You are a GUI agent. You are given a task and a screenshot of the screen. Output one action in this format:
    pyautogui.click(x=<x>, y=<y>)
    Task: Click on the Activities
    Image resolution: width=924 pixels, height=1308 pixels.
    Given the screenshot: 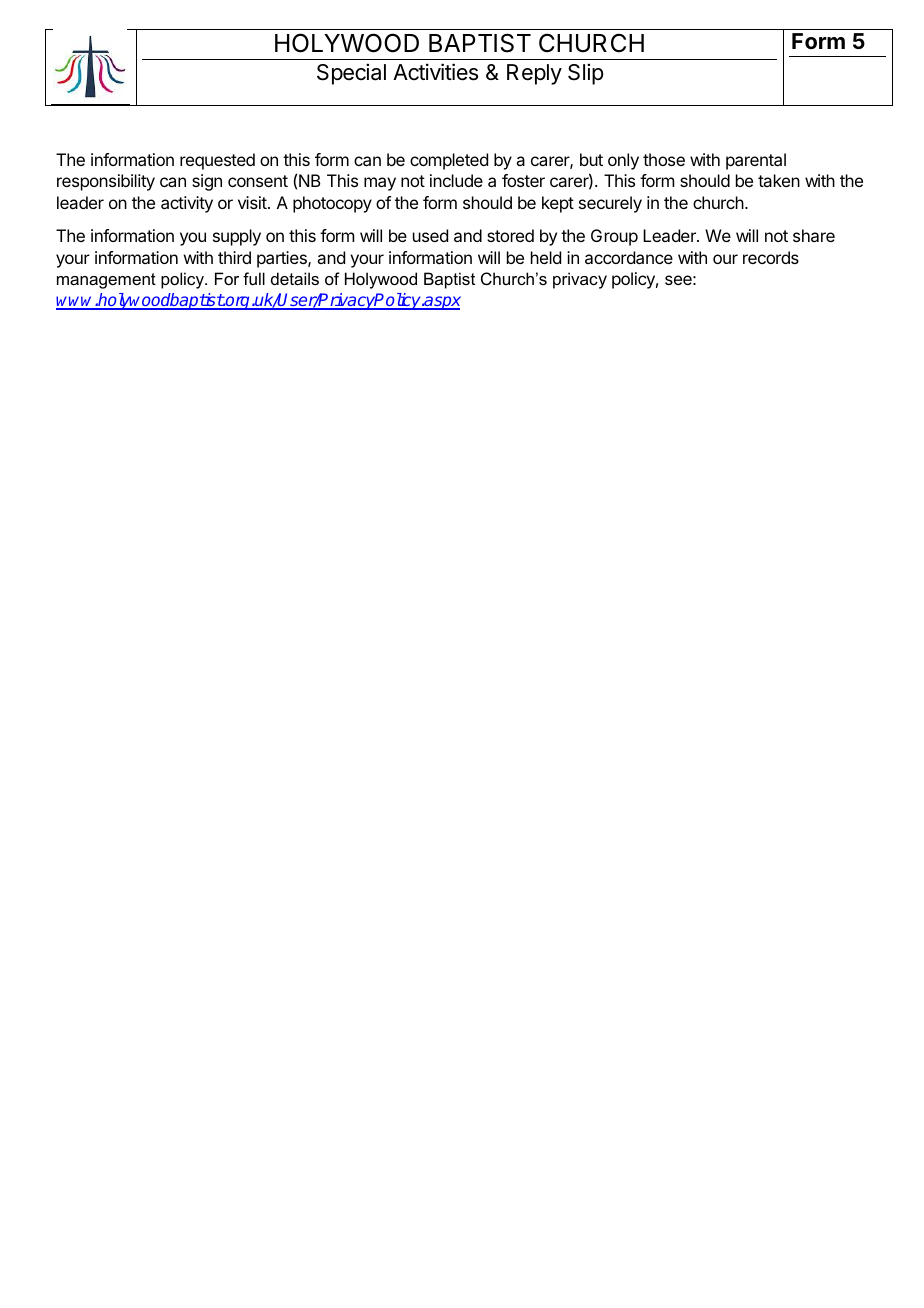 What is the action you would take?
    pyautogui.click(x=435, y=72)
